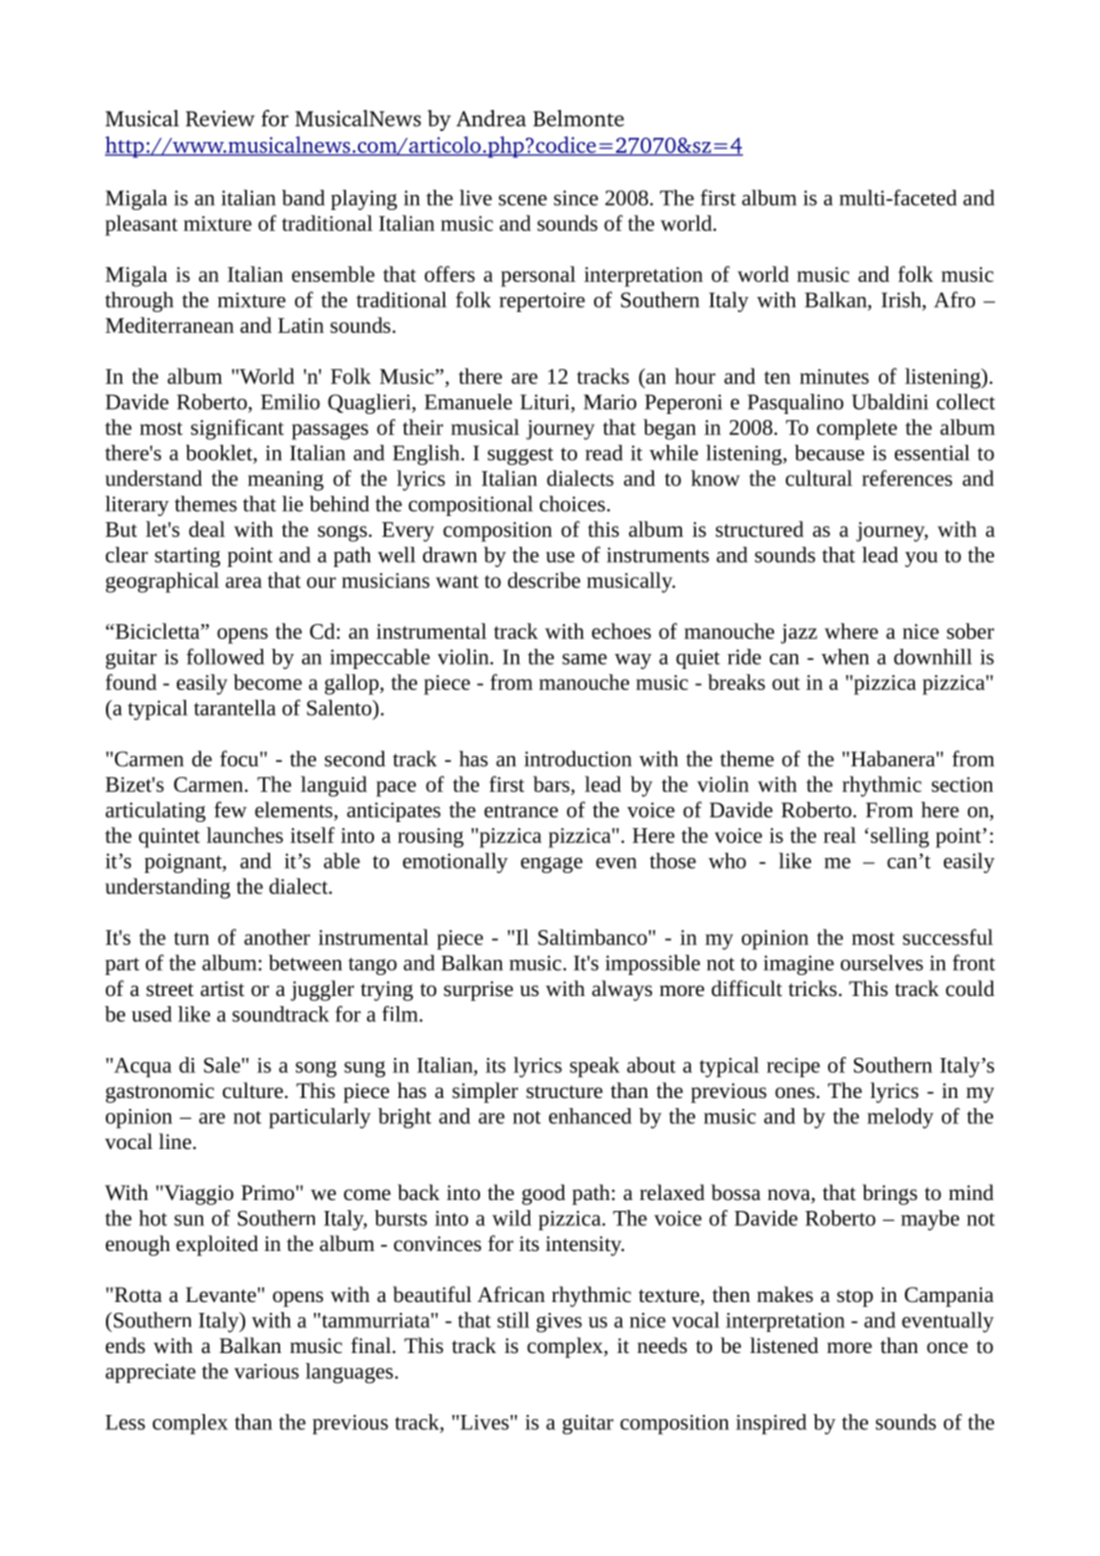 Image resolution: width=1100 pixels, height=1556 pixels. Describe the element at coordinates (576, 198) in the screenshot. I see `since` at that location.
